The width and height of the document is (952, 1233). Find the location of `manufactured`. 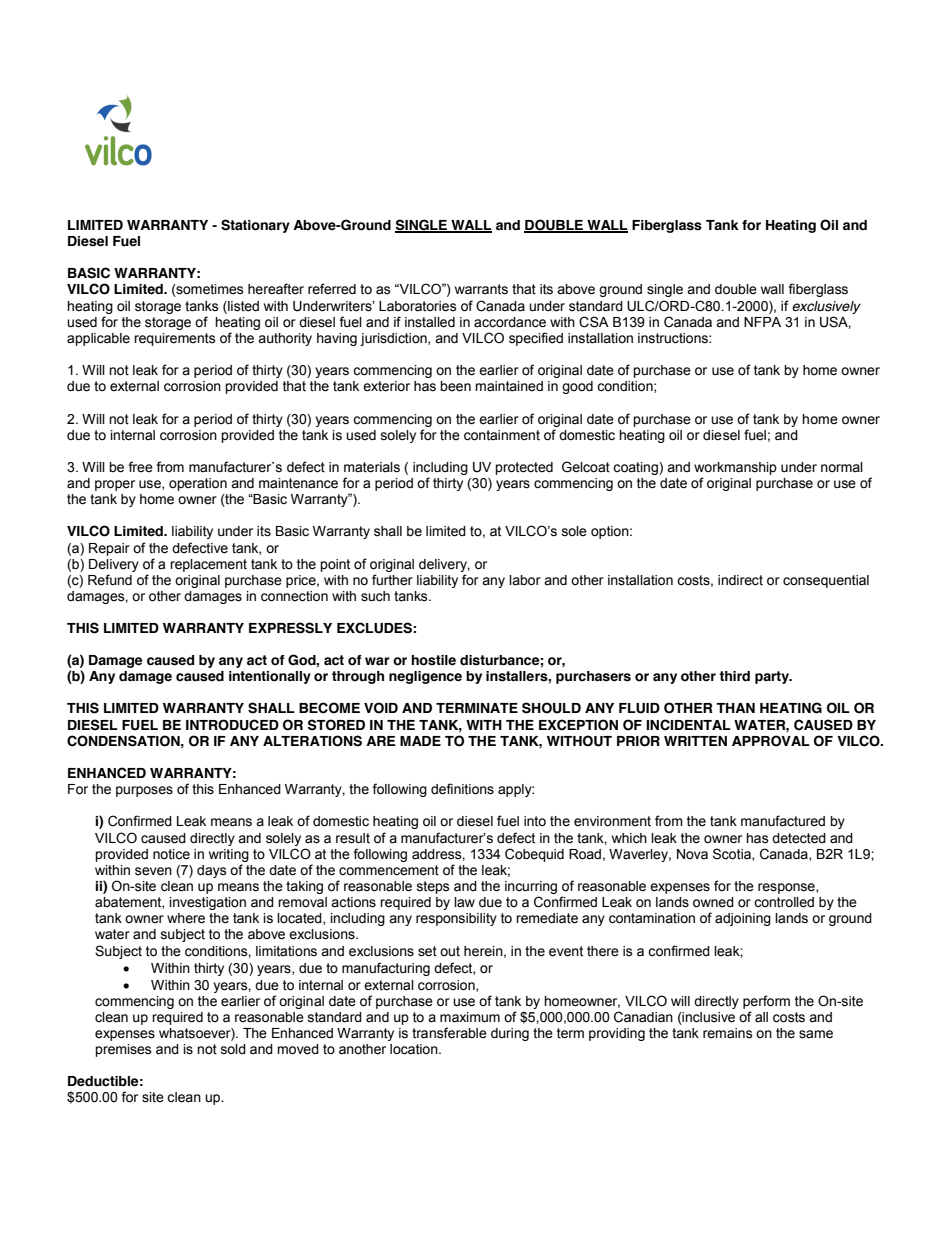

manufactured is located at coordinates (783, 821).
